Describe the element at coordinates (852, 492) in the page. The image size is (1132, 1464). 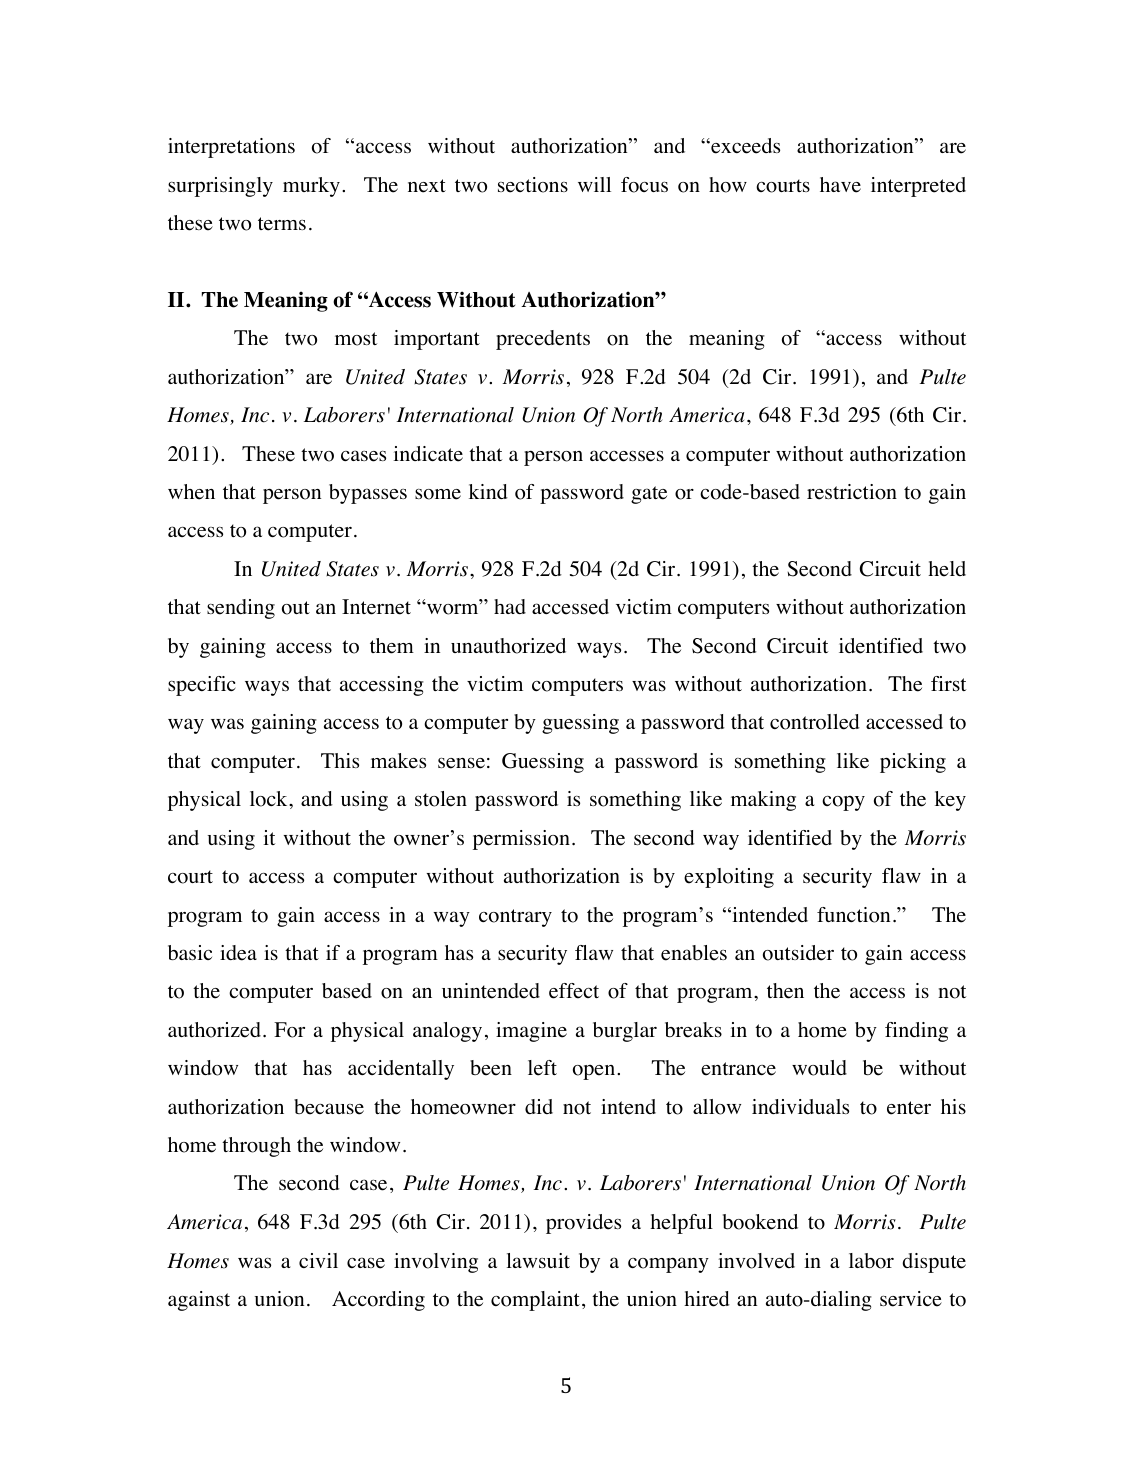
I see `restriction` at that location.
